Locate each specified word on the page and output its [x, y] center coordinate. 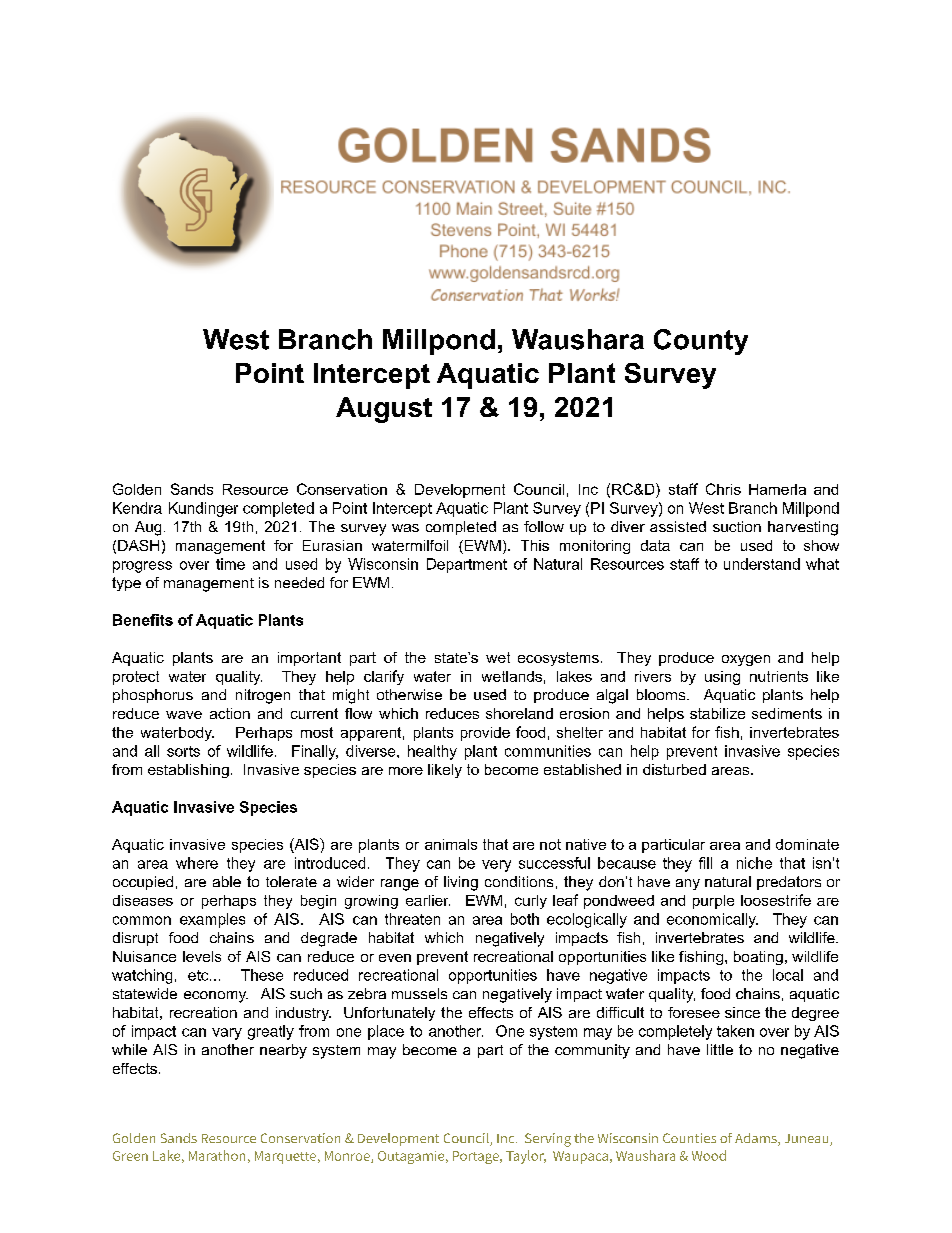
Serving [548, 1140]
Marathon [217, 1155]
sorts [183, 751]
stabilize [717, 713]
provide [485, 734]
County [701, 342]
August [384, 410]
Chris [723, 489]
